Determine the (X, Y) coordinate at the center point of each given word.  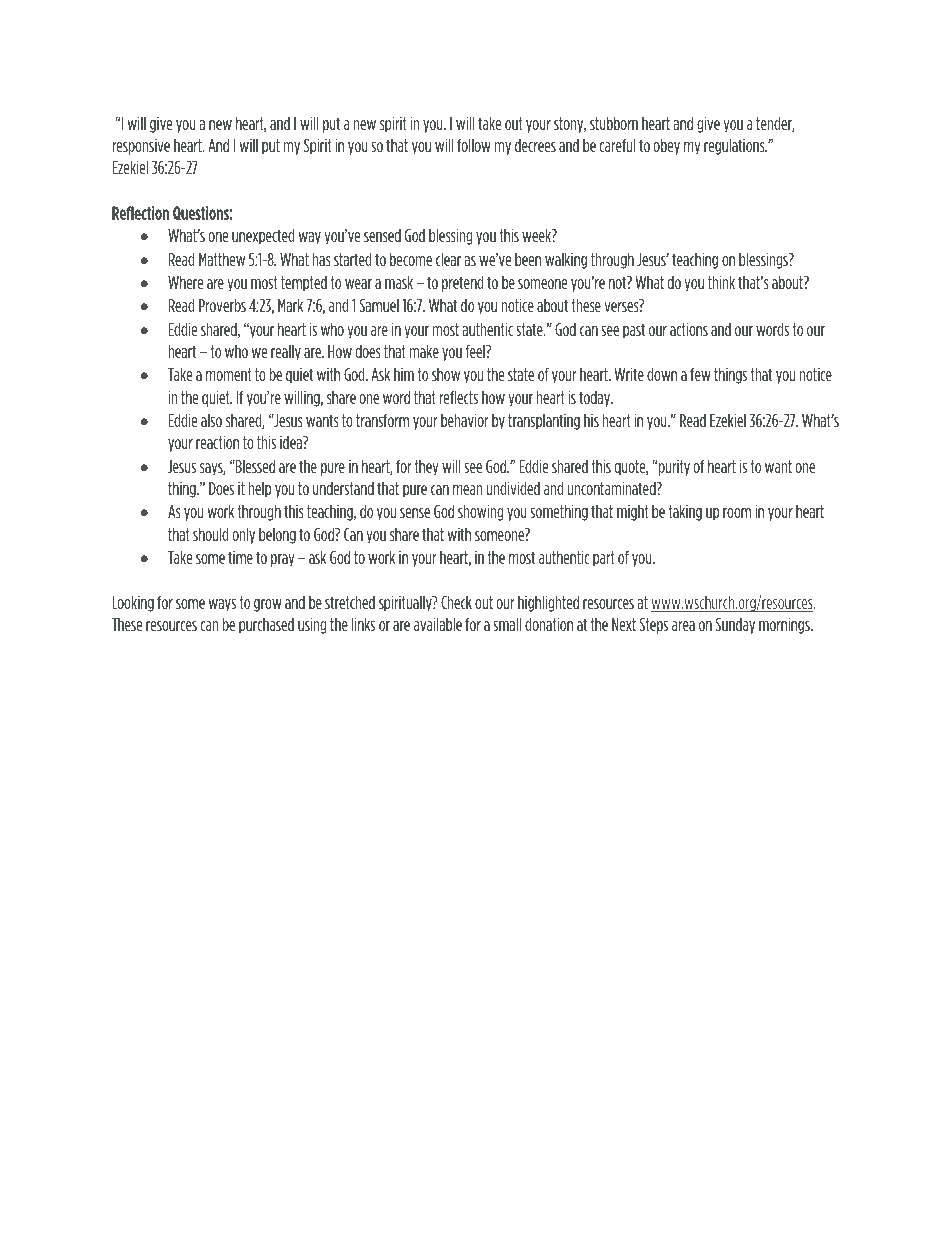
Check (456, 602)
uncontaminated (613, 488)
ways (222, 605)
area (683, 626)
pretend (462, 284)
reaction (217, 442)
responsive (141, 147)
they (427, 468)
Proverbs (222, 305)
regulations (735, 147)
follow (474, 145)
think (721, 282)
